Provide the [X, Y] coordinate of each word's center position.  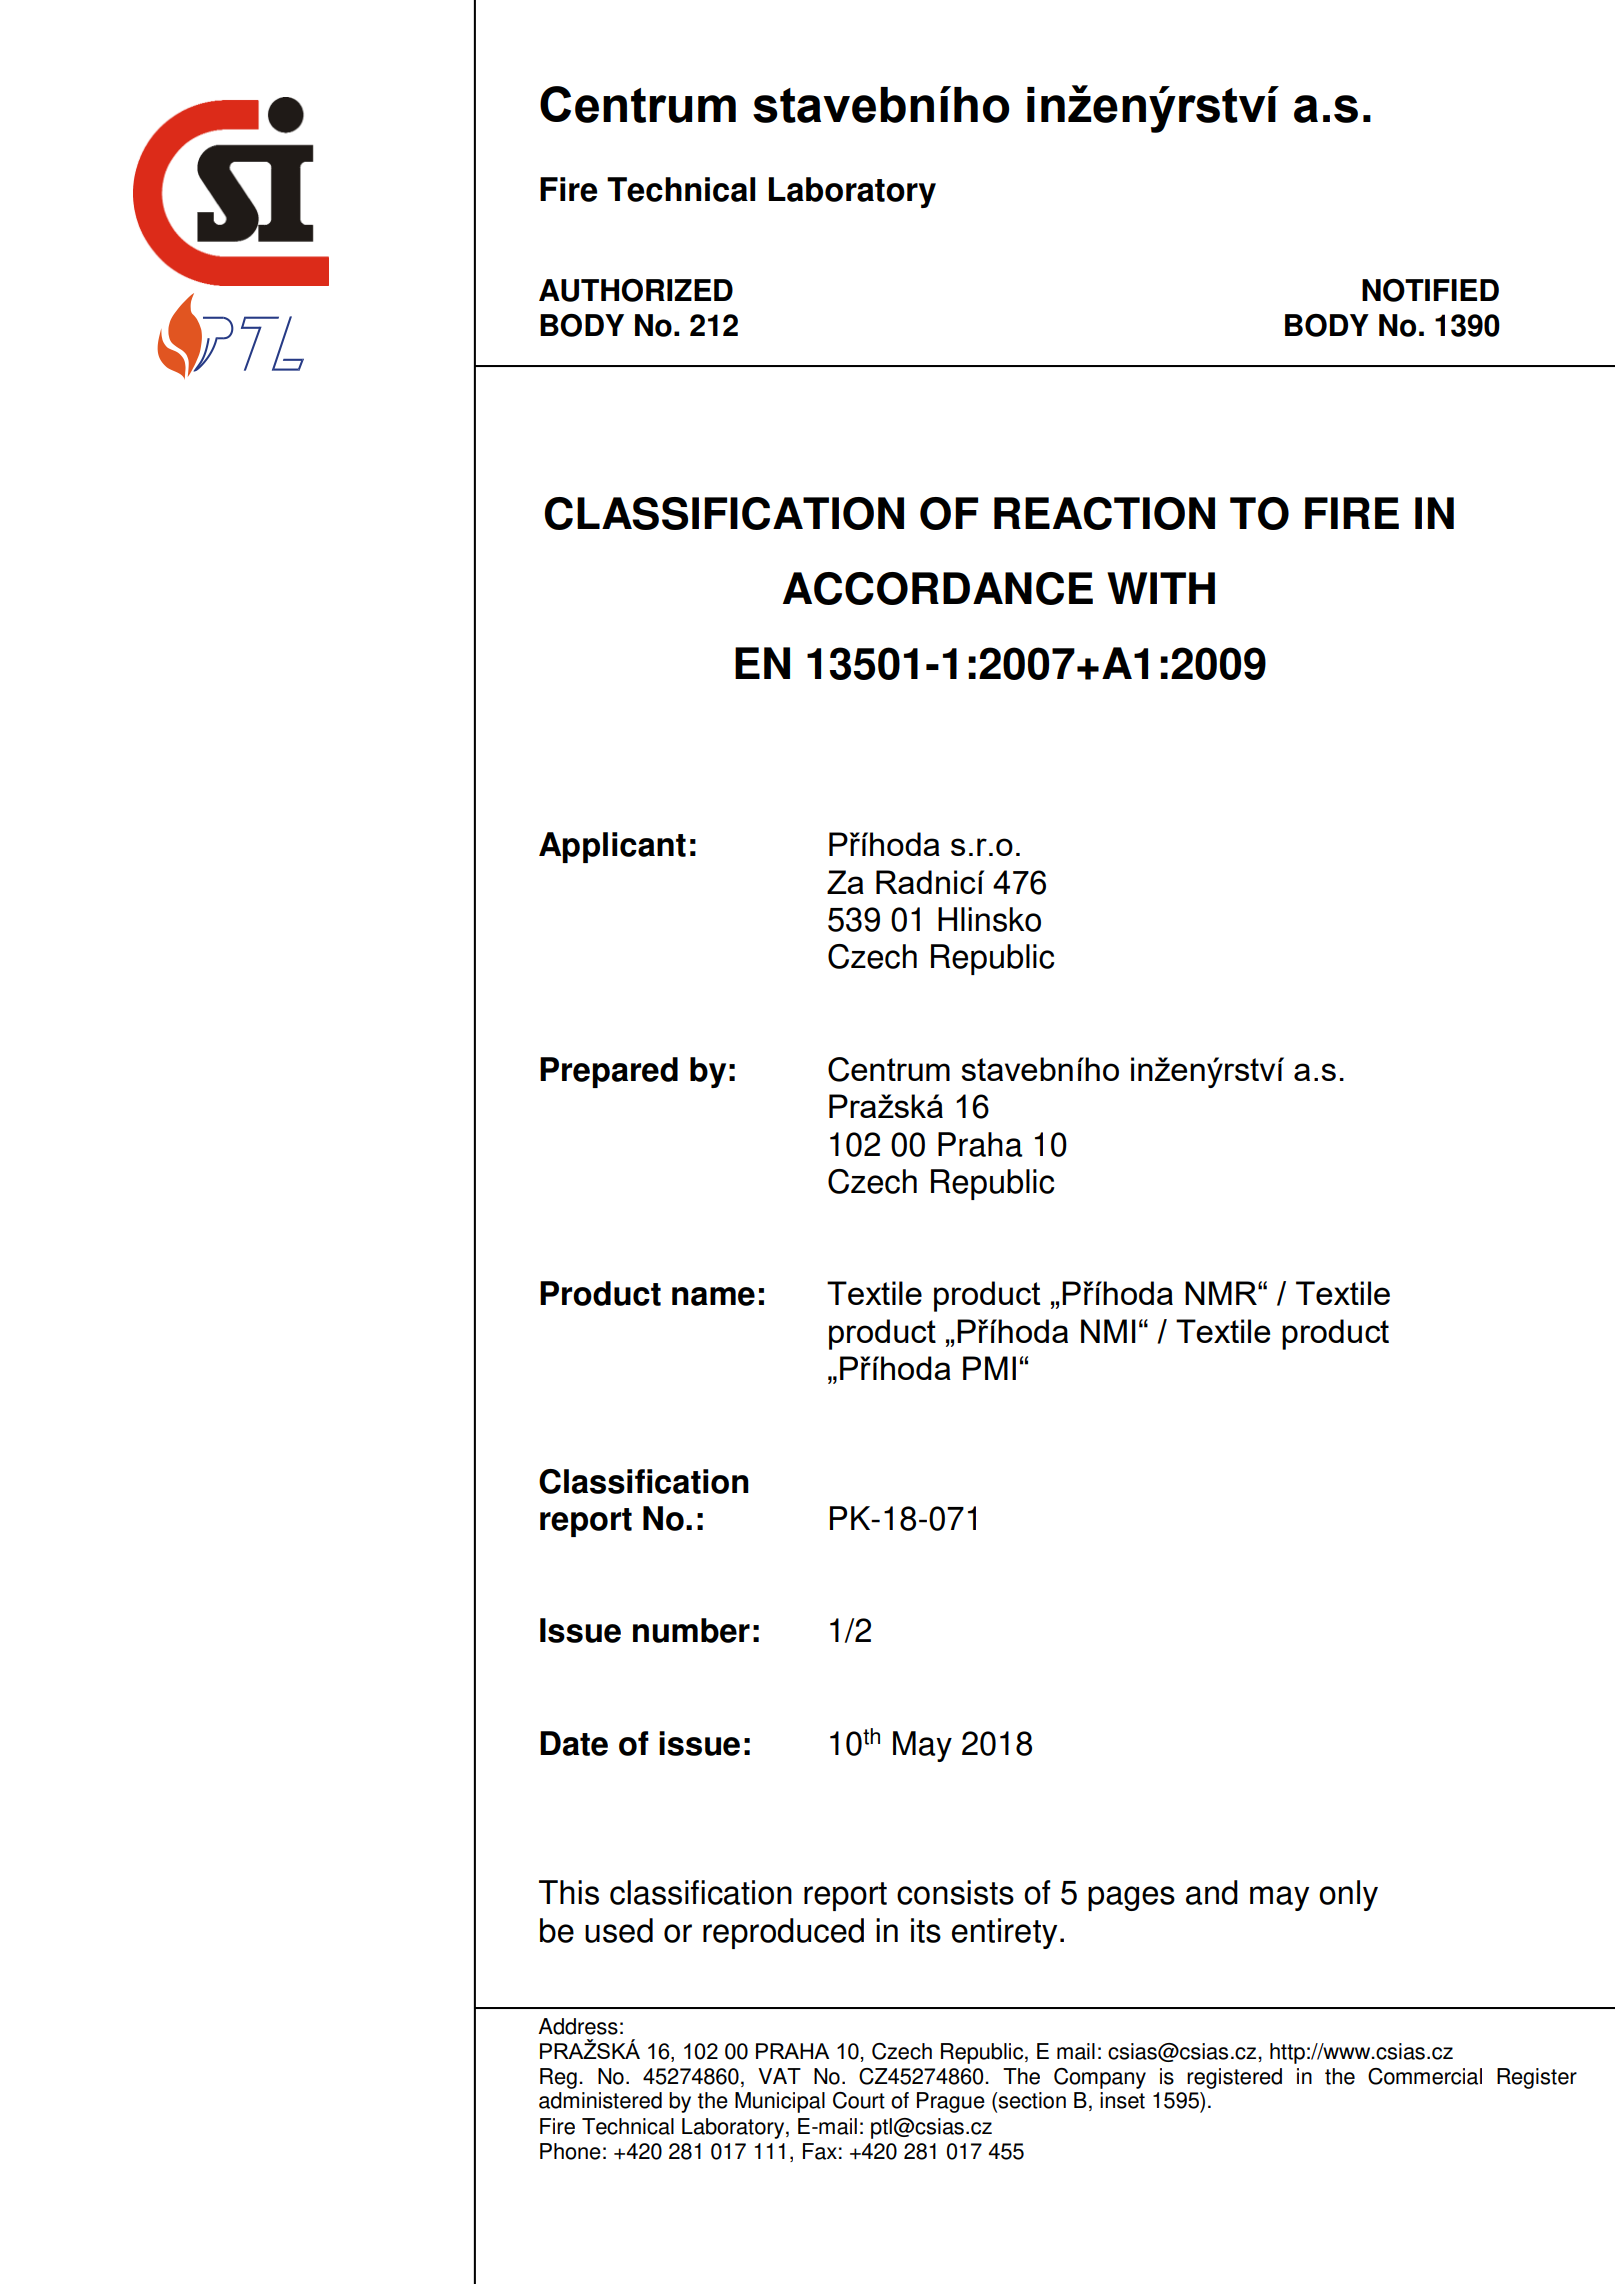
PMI [989, 1368]
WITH [1161, 588]
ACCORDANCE [938, 588]
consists [955, 1892]
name [713, 1296]
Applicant [612, 847]
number [691, 1630]
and [1212, 1892]
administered [600, 2100]
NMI [1108, 1331]
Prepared [609, 1072]
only [1348, 1895]
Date [574, 1743]
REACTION [1104, 513]
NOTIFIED [1430, 290]
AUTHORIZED [636, 290]
